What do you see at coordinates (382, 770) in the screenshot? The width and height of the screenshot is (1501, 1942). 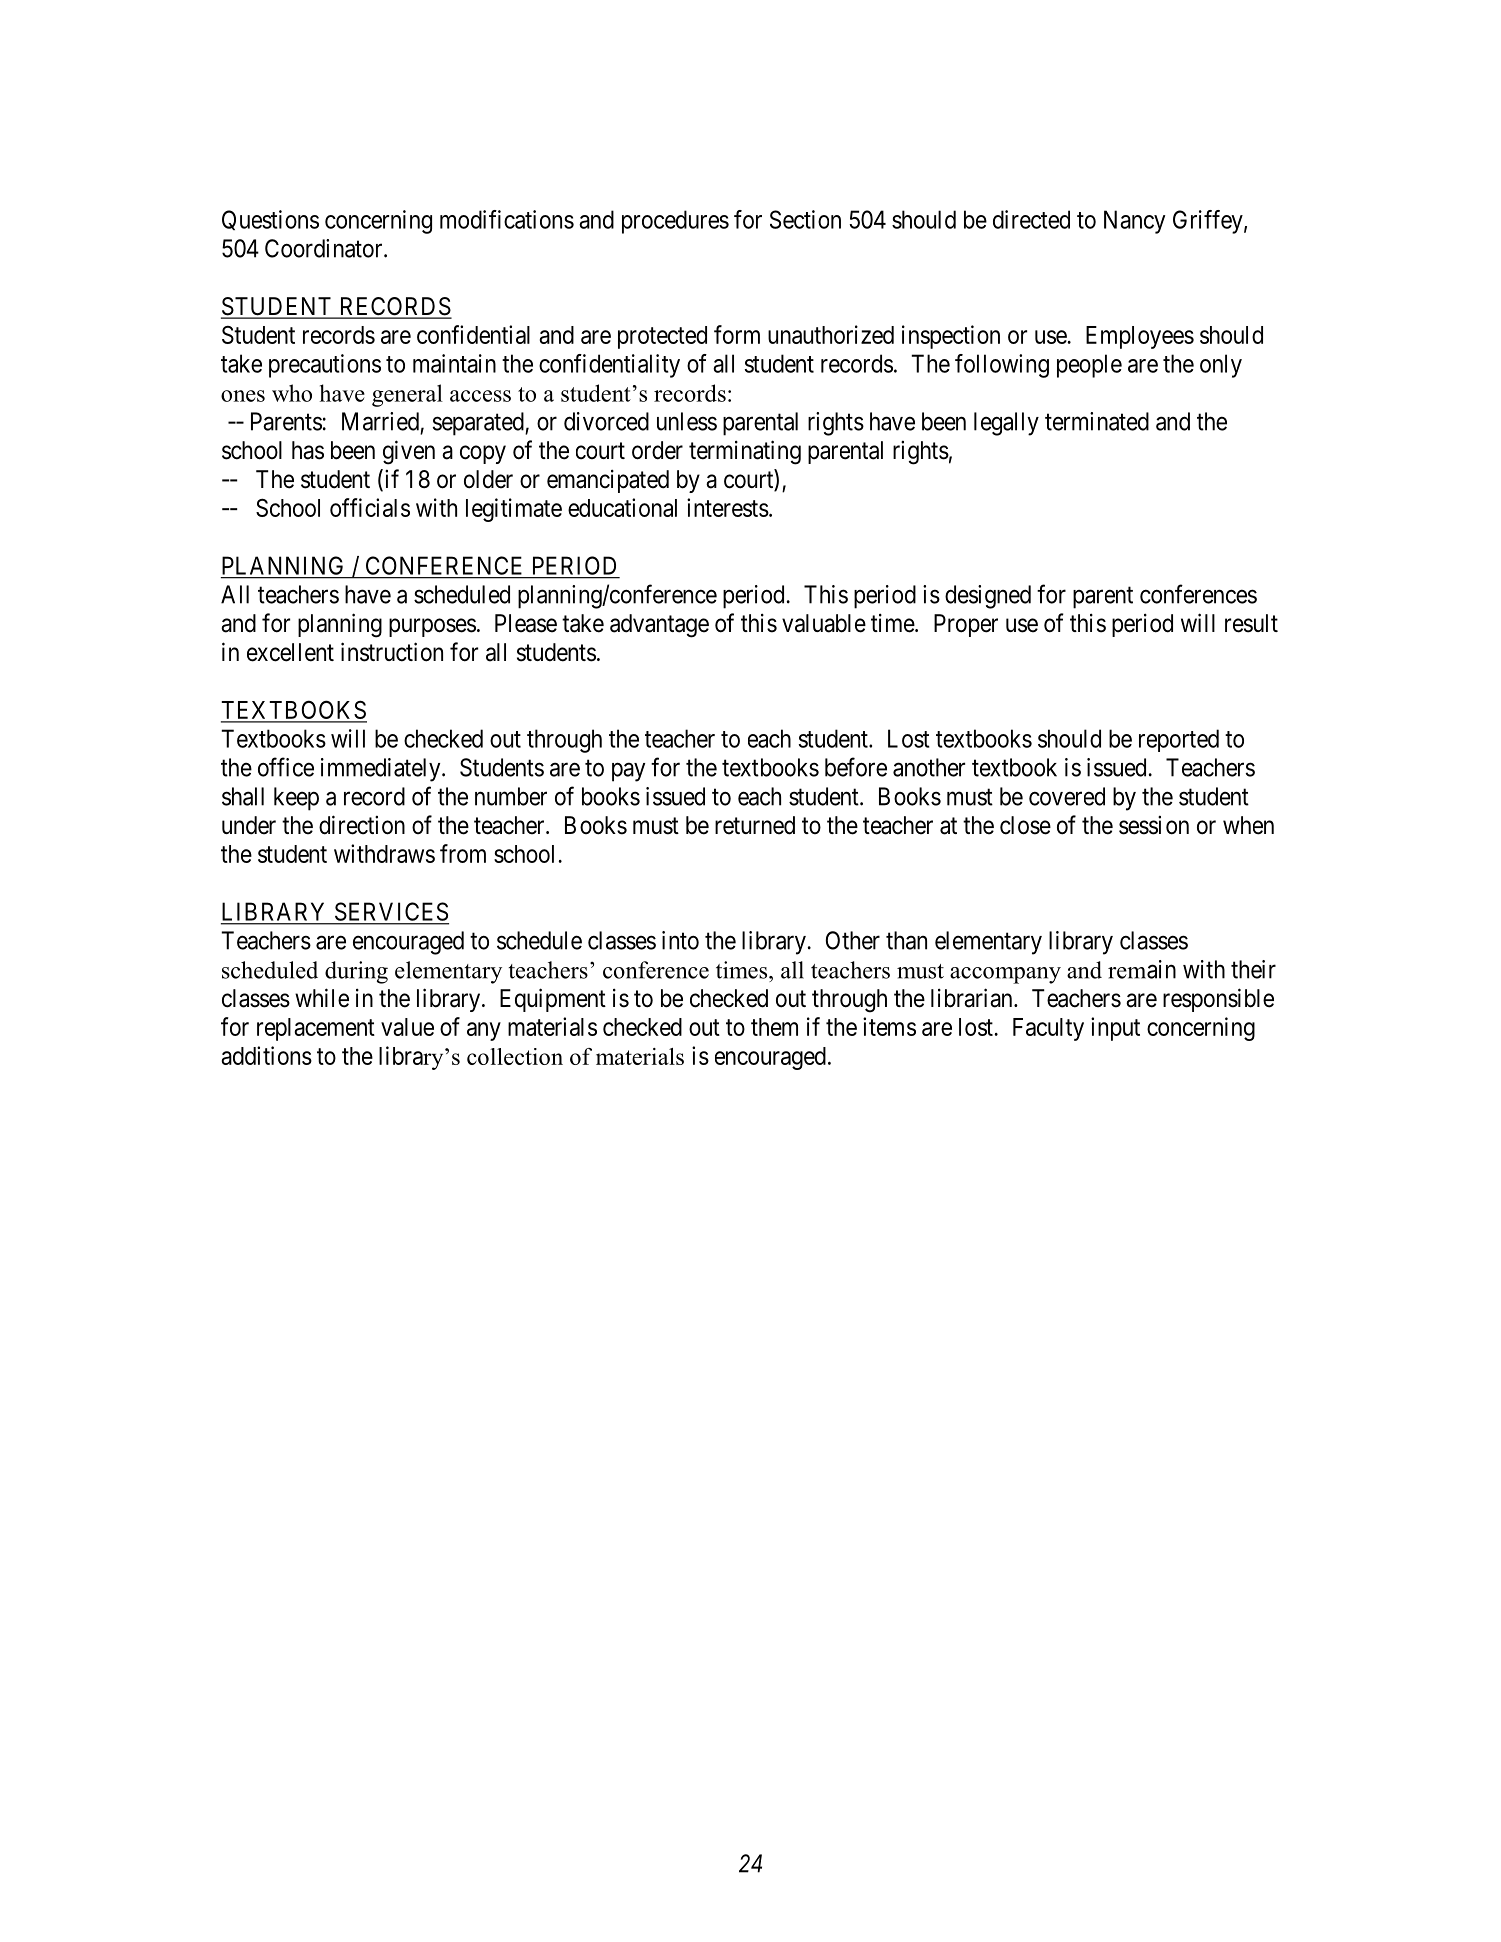 I see `immediately` at bounding box center [382, 770].
